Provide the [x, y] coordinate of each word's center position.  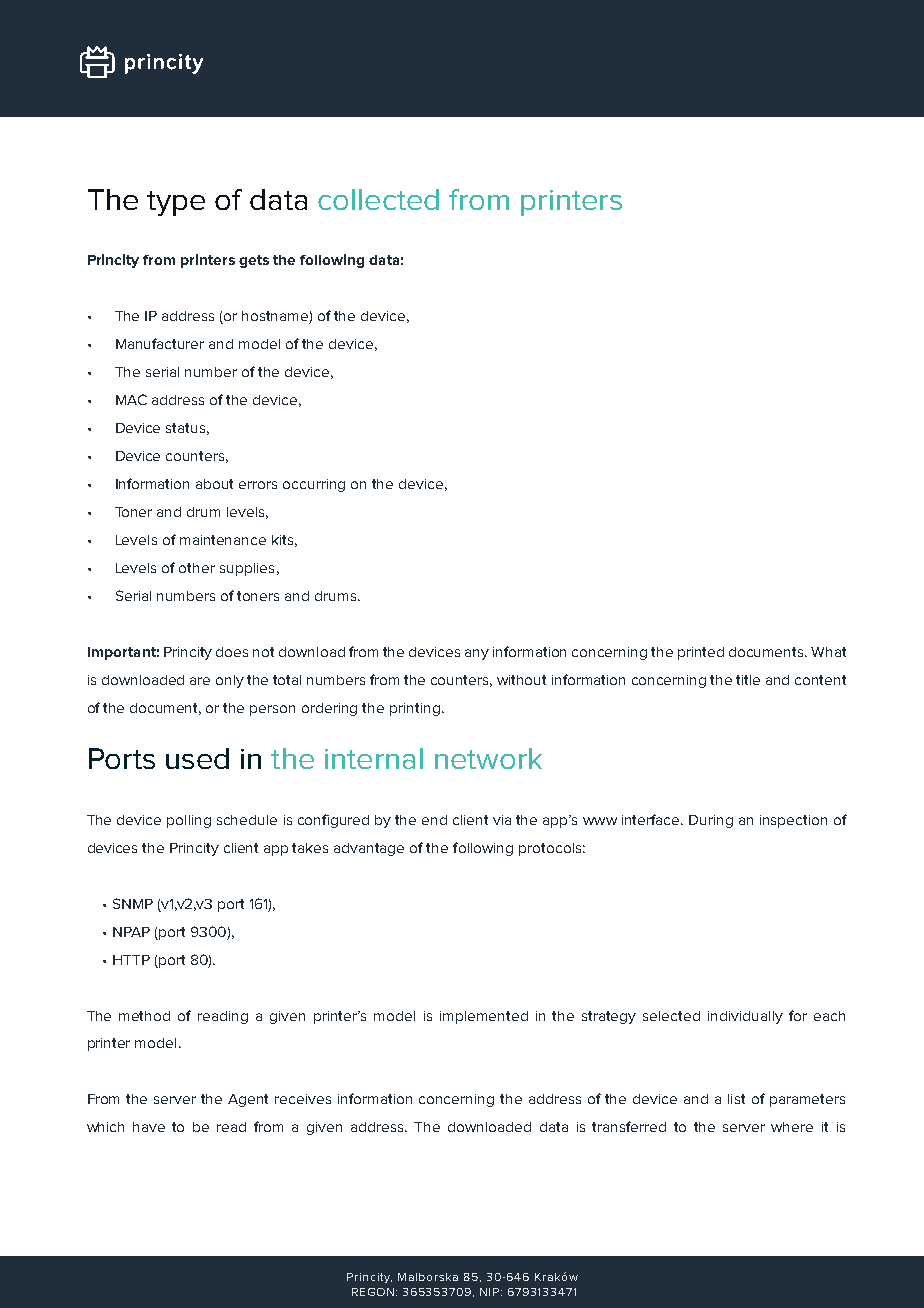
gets [254, 261]
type [176, 203]
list [736, 1099]
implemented [484, 1017]
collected [378, 199]
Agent [248, 1100]
